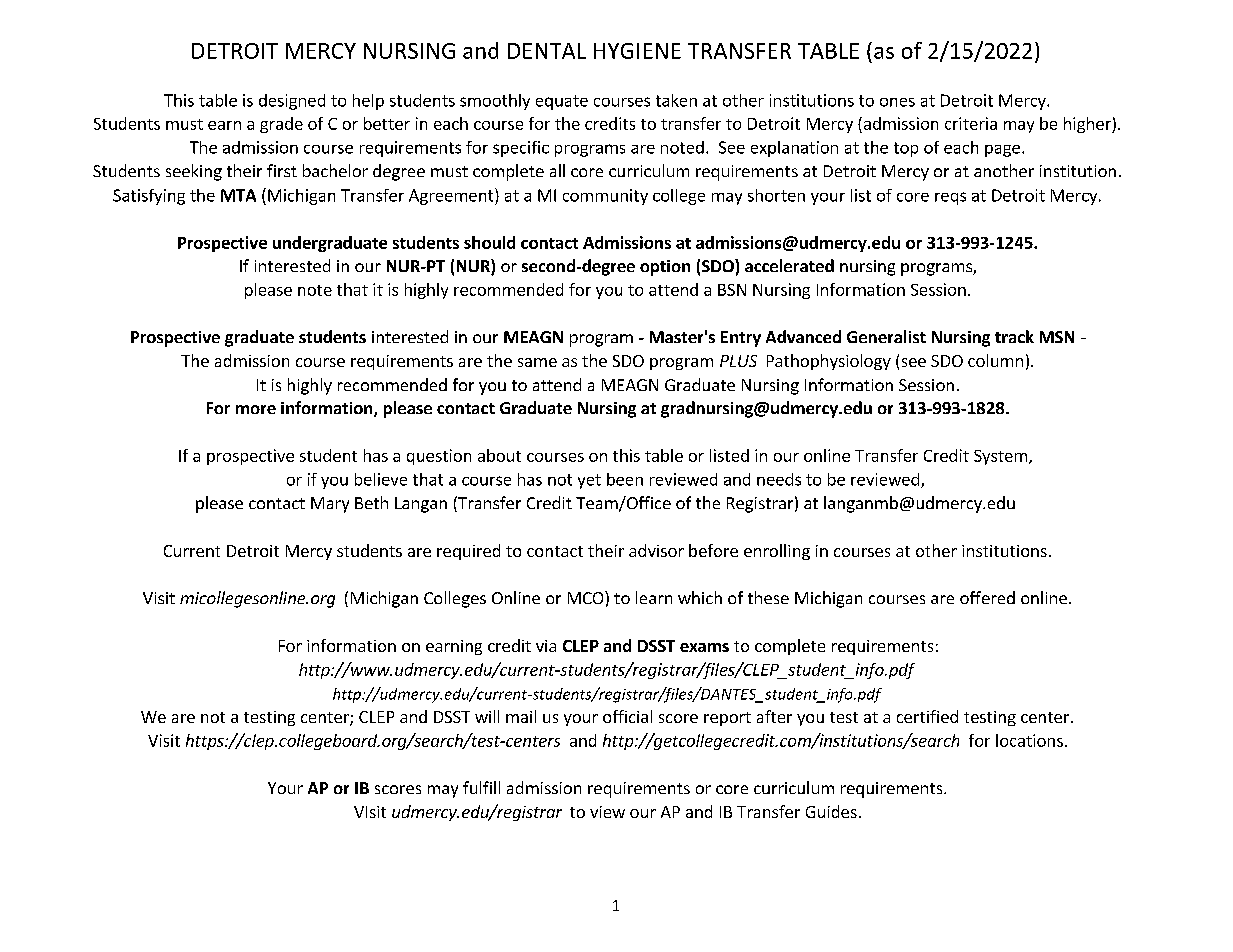  I want to click on reqs, so click(950, 198).
